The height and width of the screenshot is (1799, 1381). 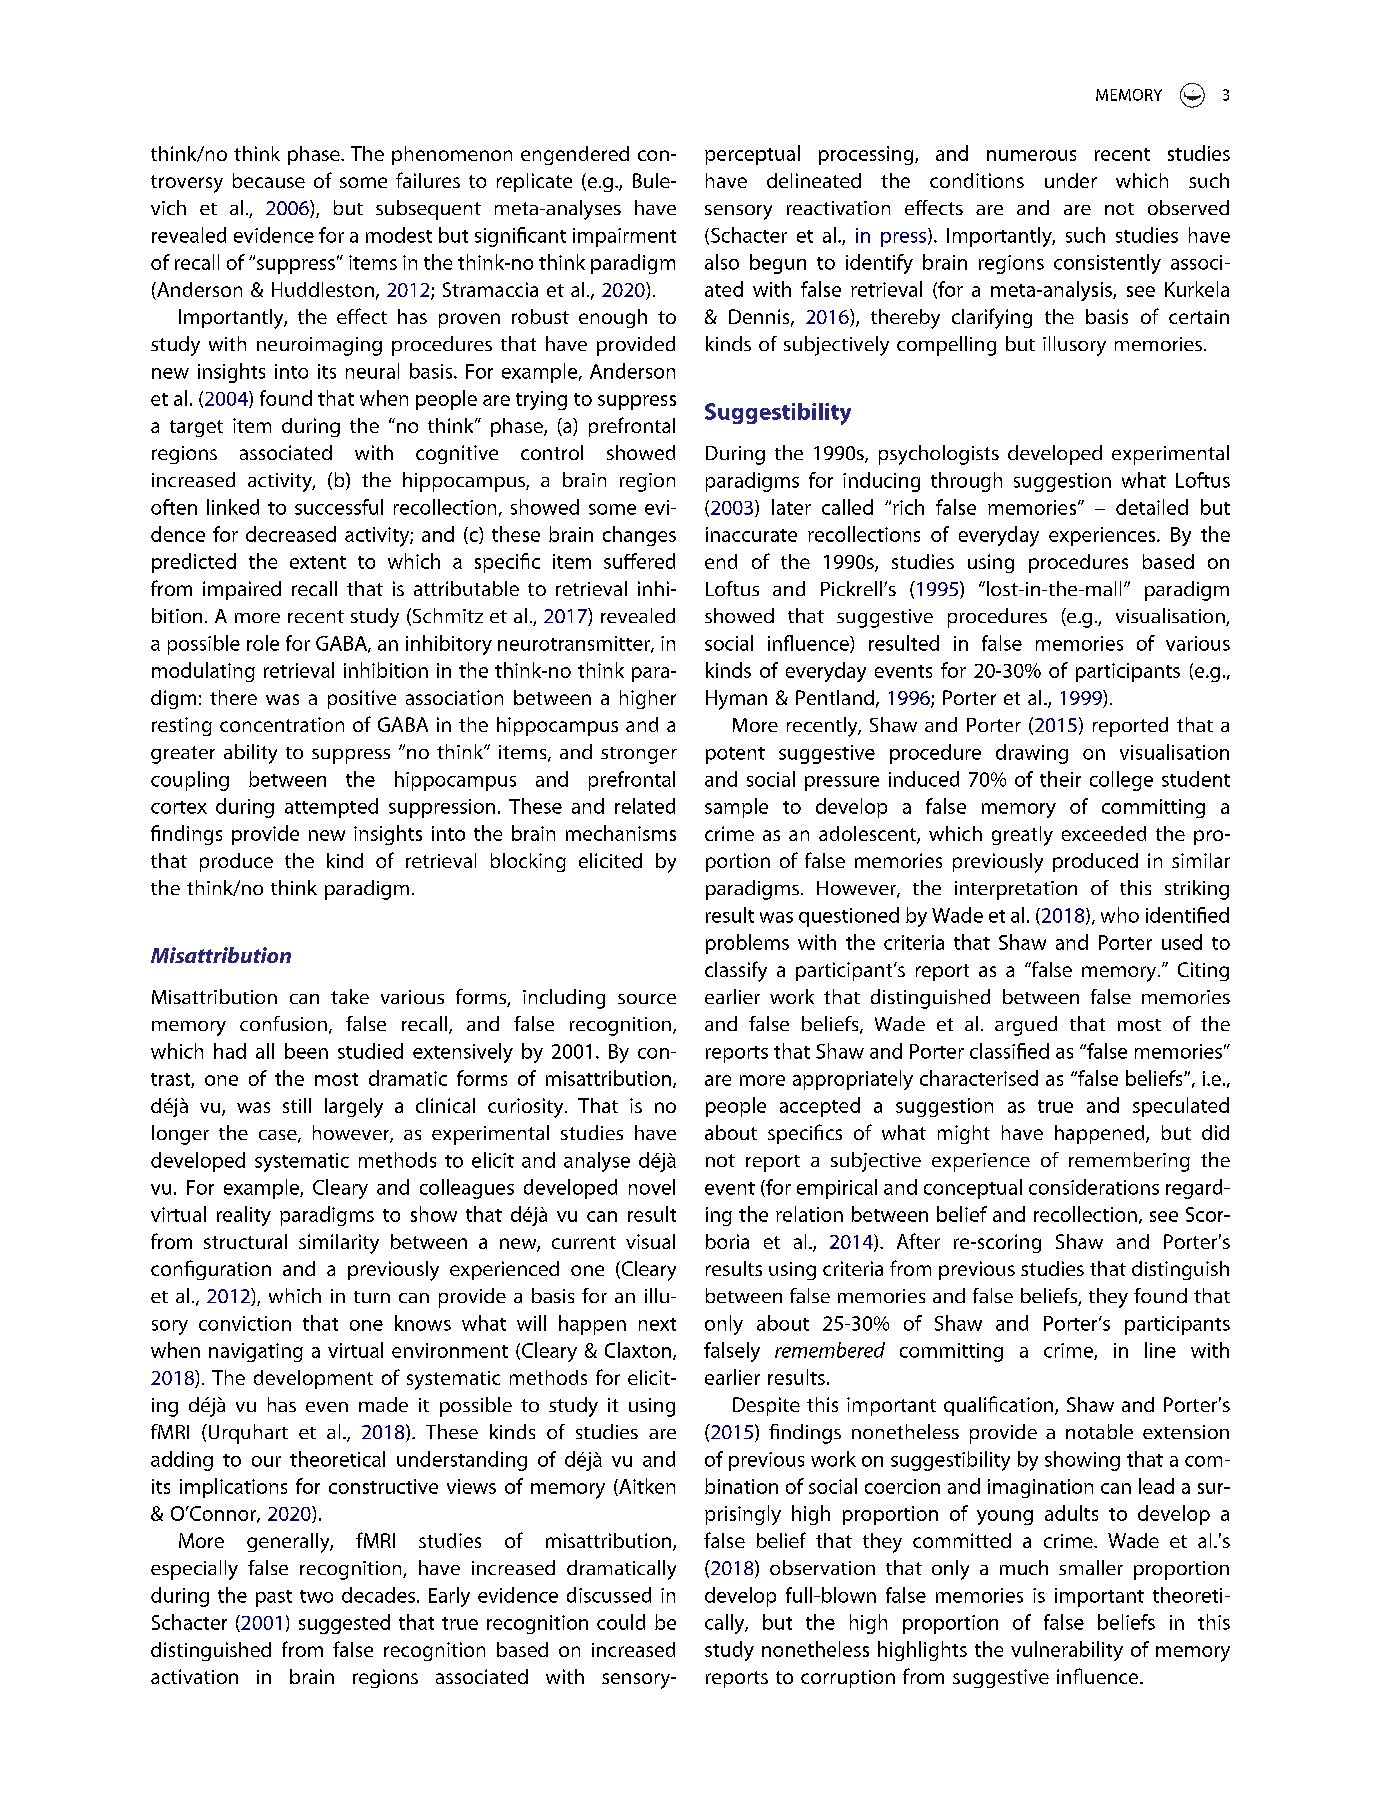 I want to click on changes, so click(x=639, y=536).
